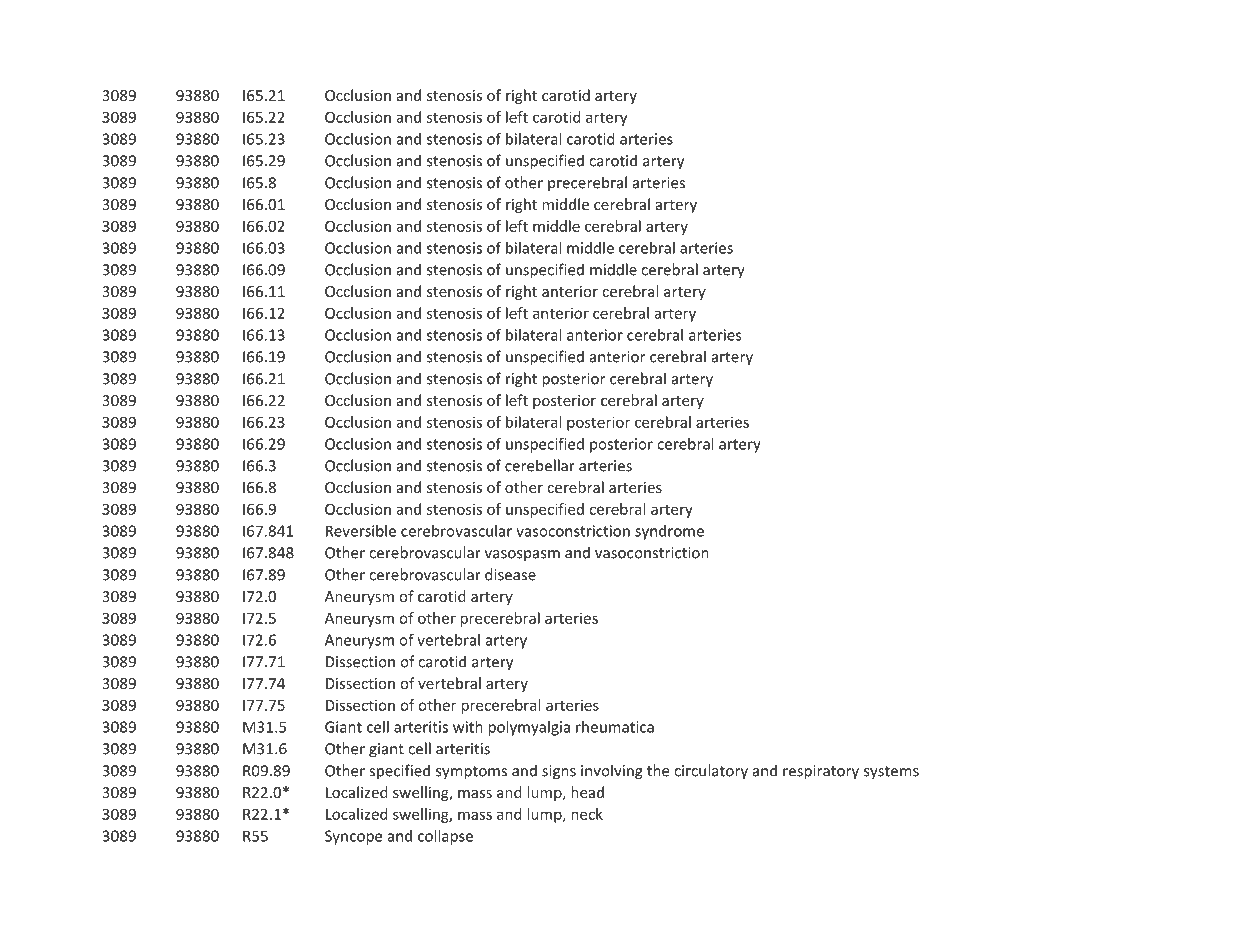 The height and width of the screenshot is (952, 1233). I want to click on with, so click(468, 727).
